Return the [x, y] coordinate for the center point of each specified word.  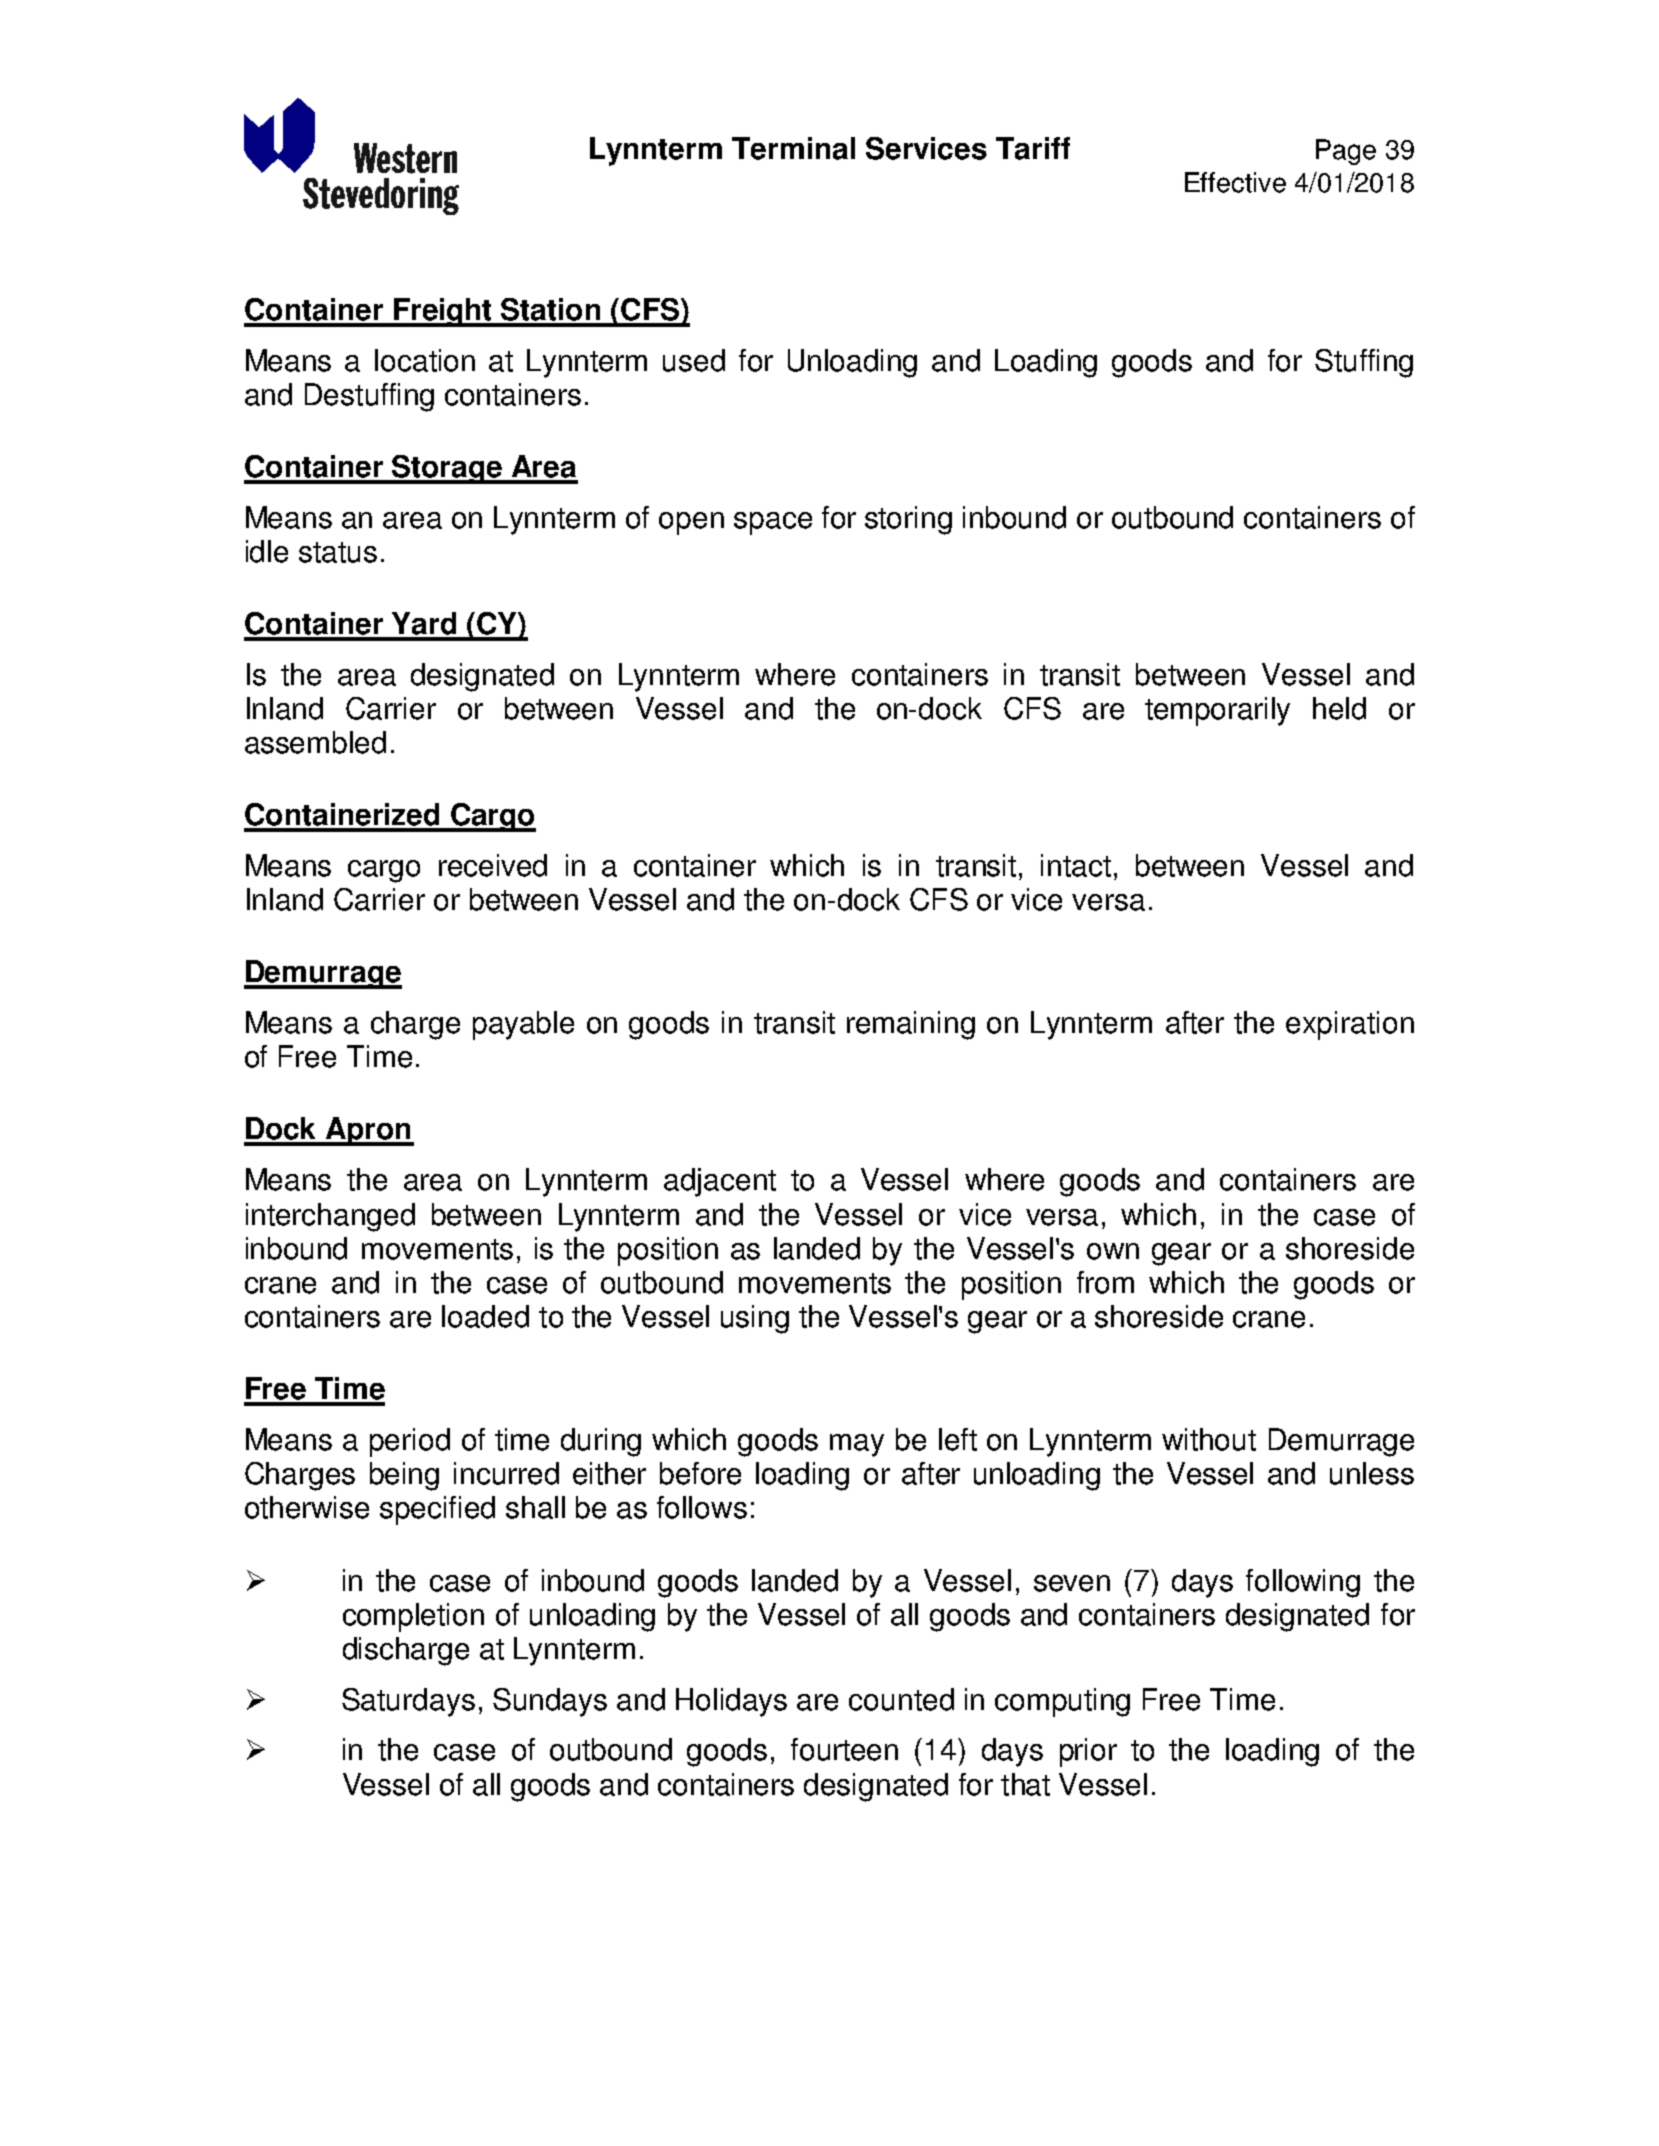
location [425, 360]
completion [413, 1617]
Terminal [793, 148]
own [1113, 1251]
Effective [1235, 182]
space [773, 523]
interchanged [330, 1217]
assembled [315, 742]
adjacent [720, 1182]
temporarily [1217, 711]
